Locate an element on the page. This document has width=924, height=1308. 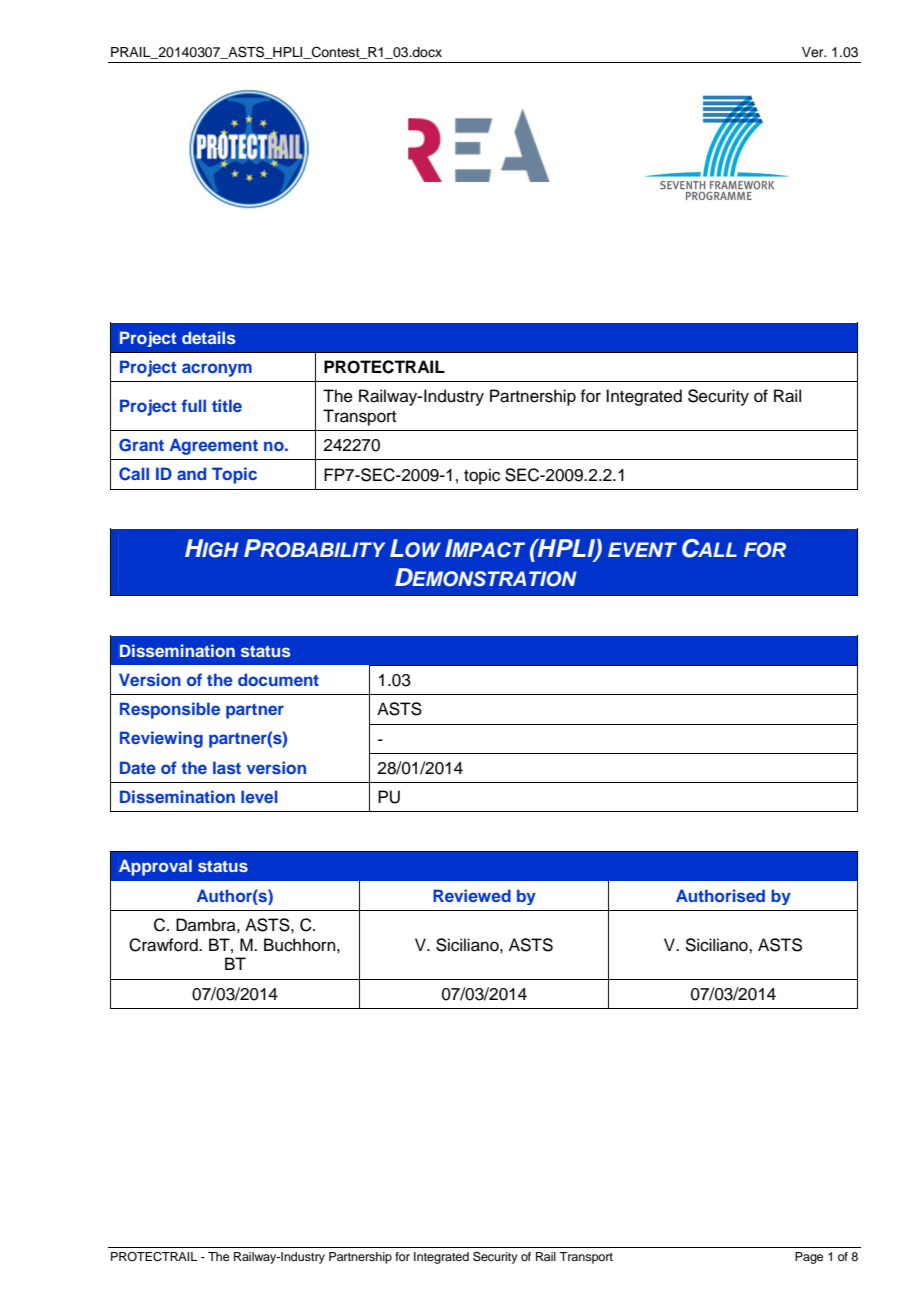
Crawford is located at coordinates (164, 945).
